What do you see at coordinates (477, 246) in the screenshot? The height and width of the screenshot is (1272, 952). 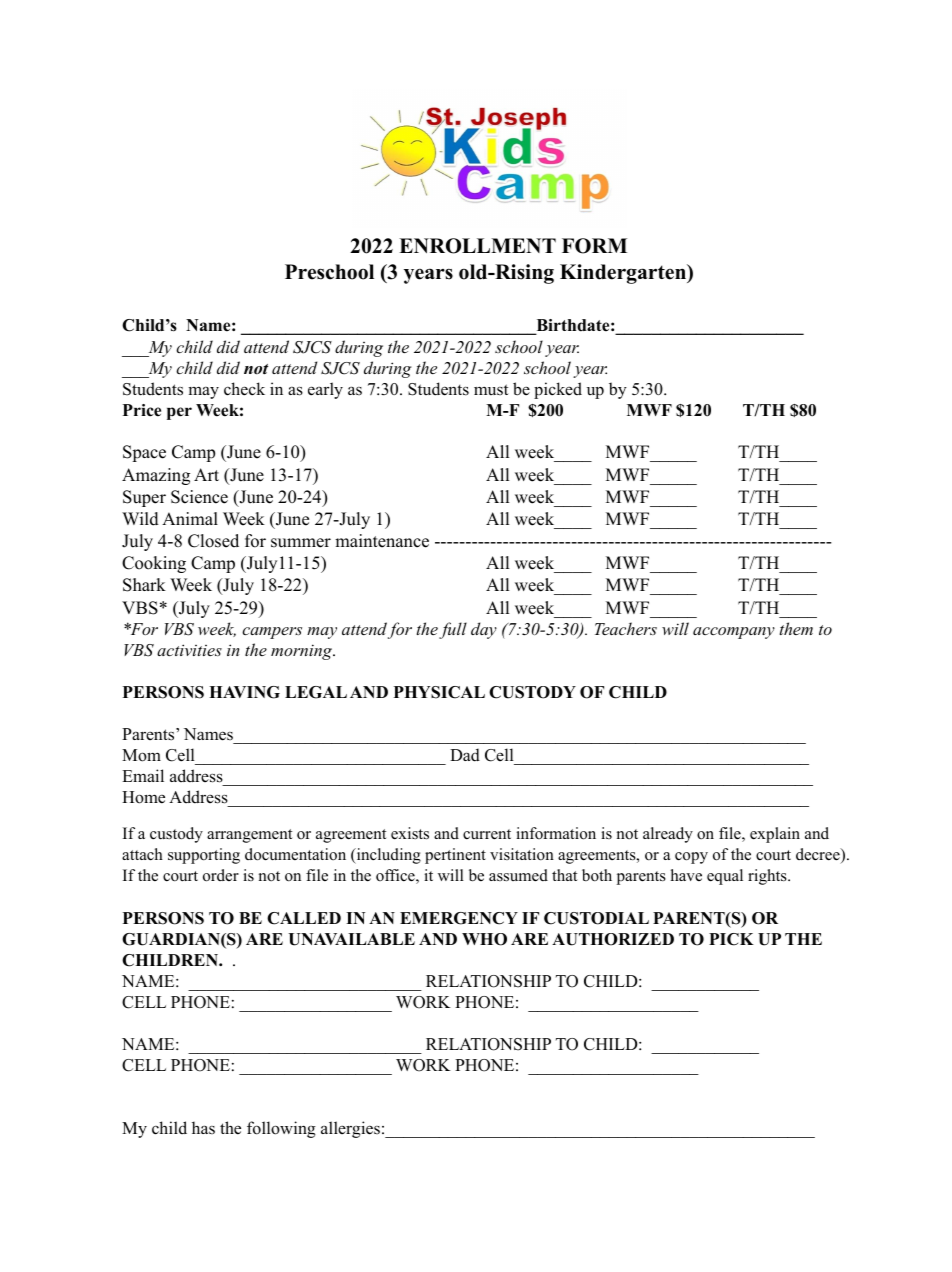 I see `ENROLLMENT` at bounding box center [477, 246].
